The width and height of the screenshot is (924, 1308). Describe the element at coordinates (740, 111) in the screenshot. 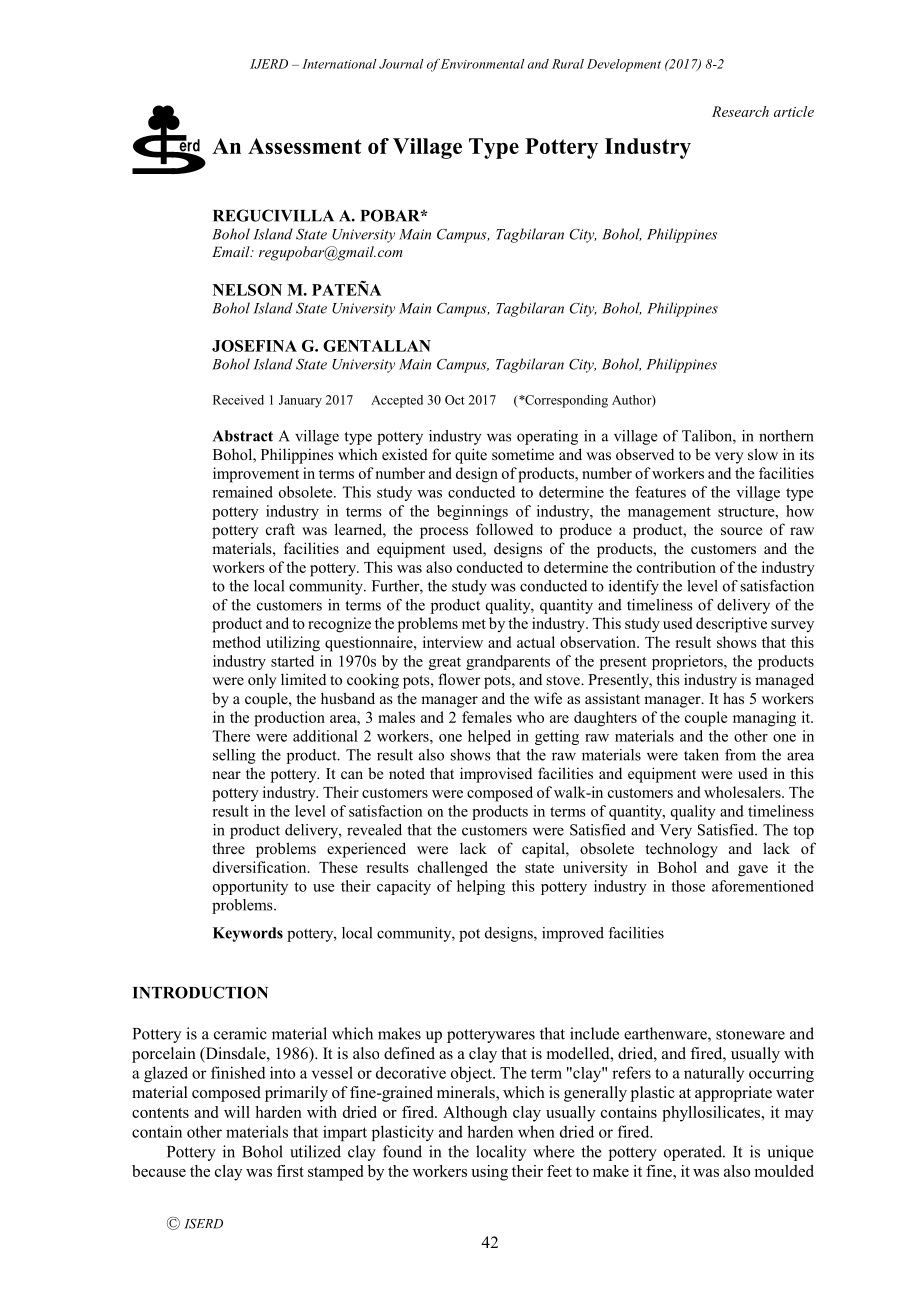

I see `Research` at that location.
